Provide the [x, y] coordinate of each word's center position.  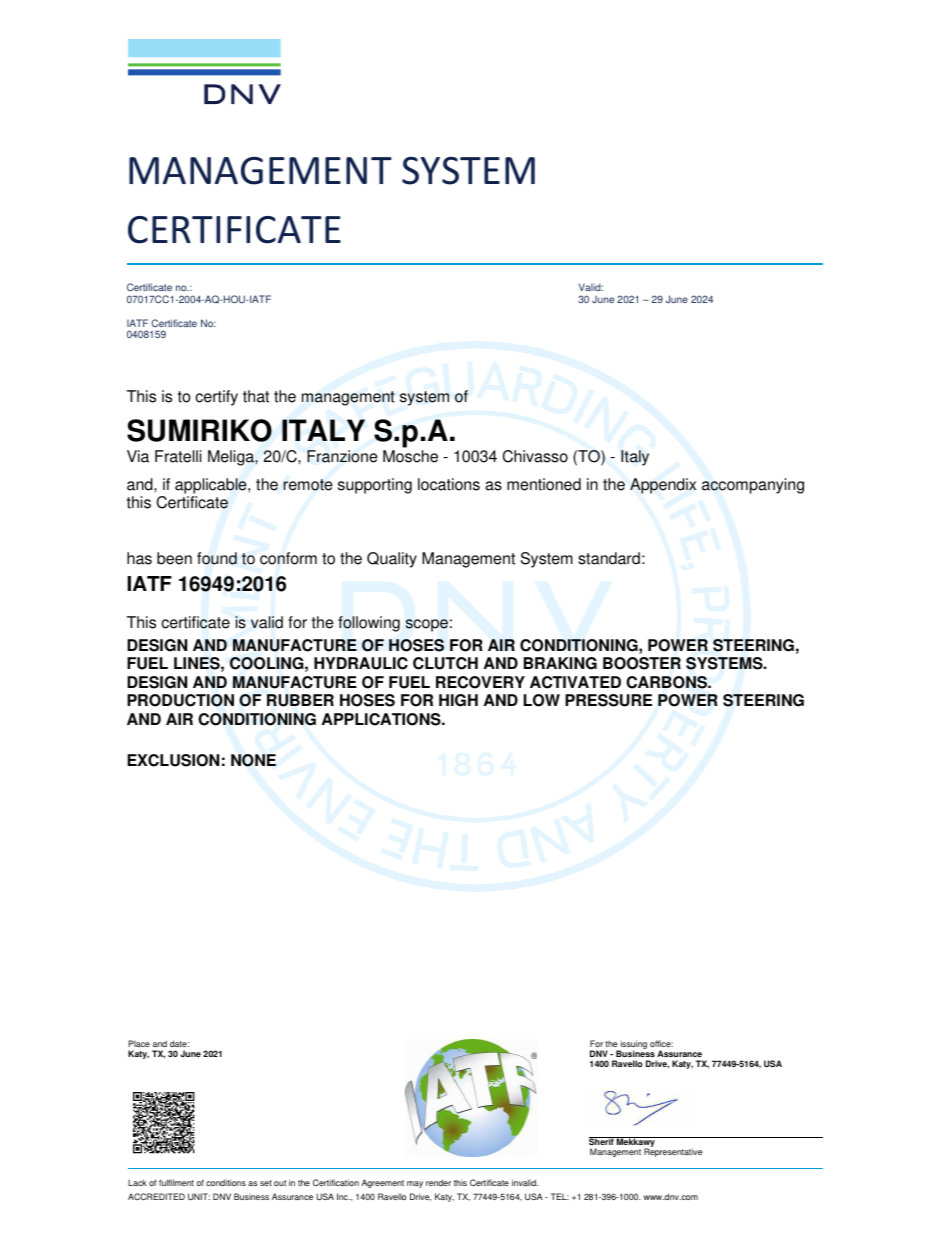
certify [216, 398]
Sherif [602, 1143]
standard [609, 558]
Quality [392, 560]
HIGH [458, 700]
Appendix [663, 486]
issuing [633, 1045]
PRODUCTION [180, 700]
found [217, 558]
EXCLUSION [173, 760]
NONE [253, 760]
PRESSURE [608, 700]
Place [139, 1043]
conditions [226, 1182]
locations [449, 484]
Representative [673, 1152]
